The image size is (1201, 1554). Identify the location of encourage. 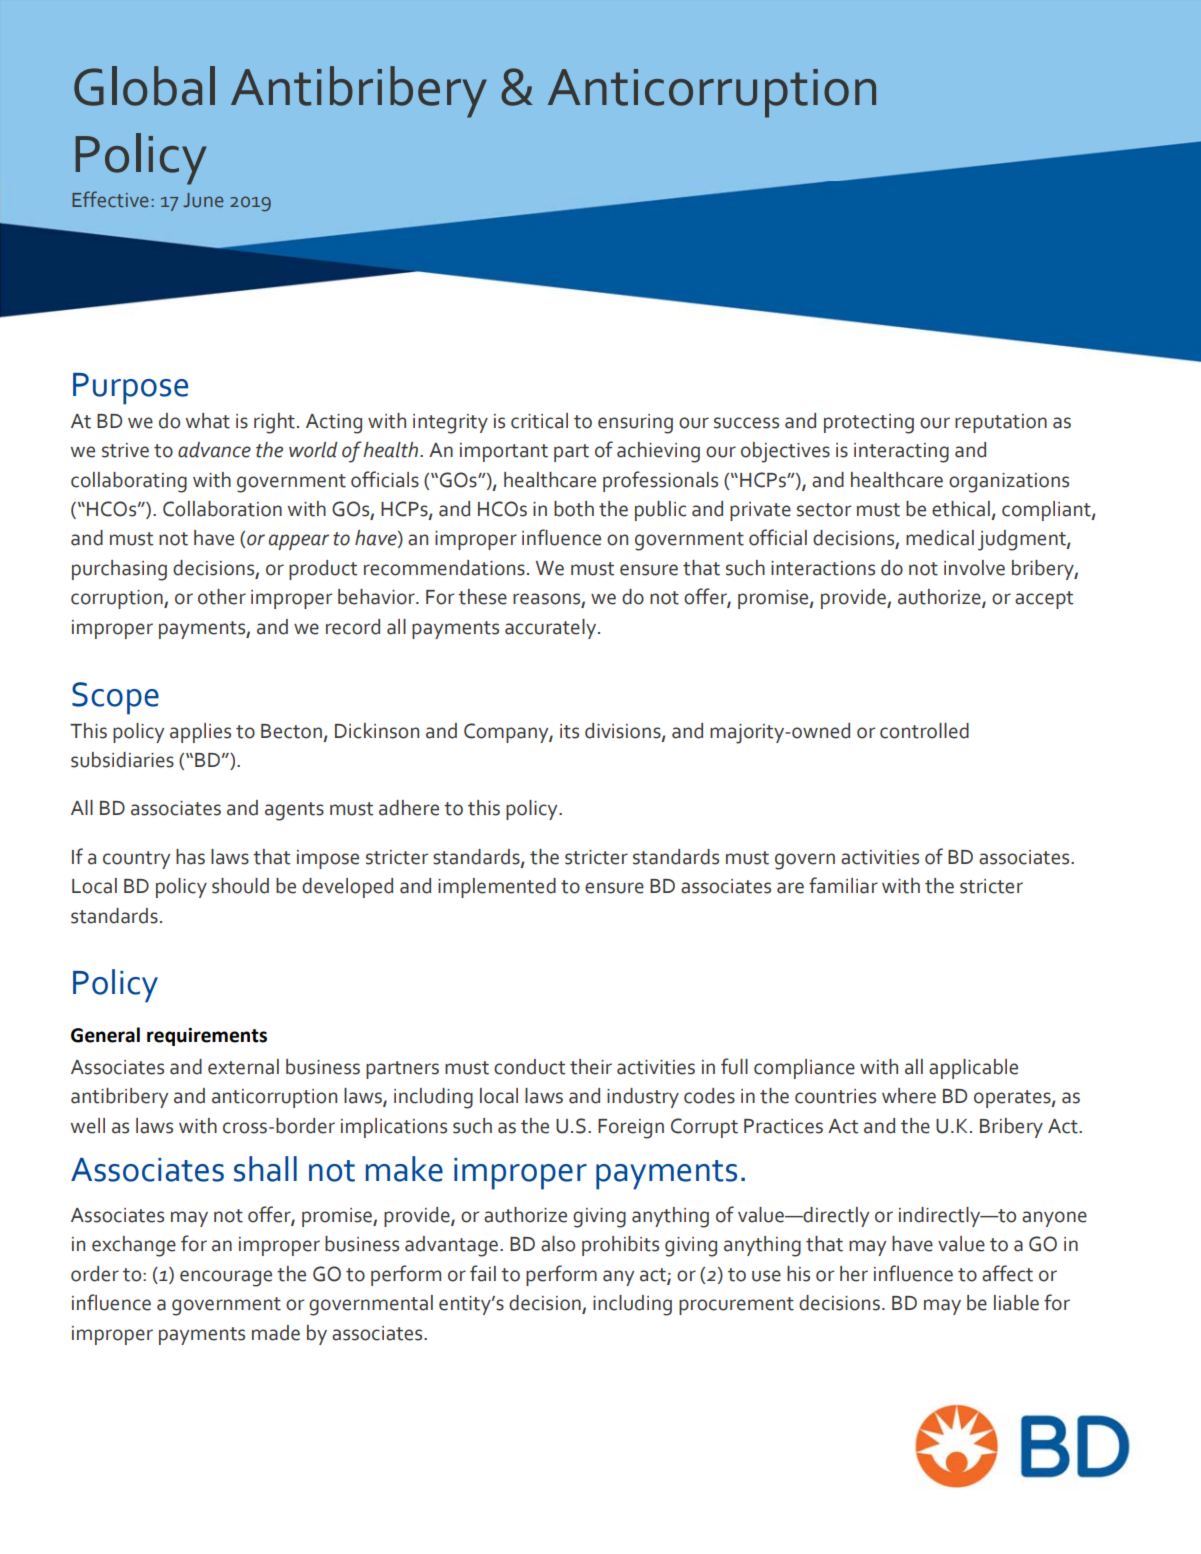
(226, 1278).
